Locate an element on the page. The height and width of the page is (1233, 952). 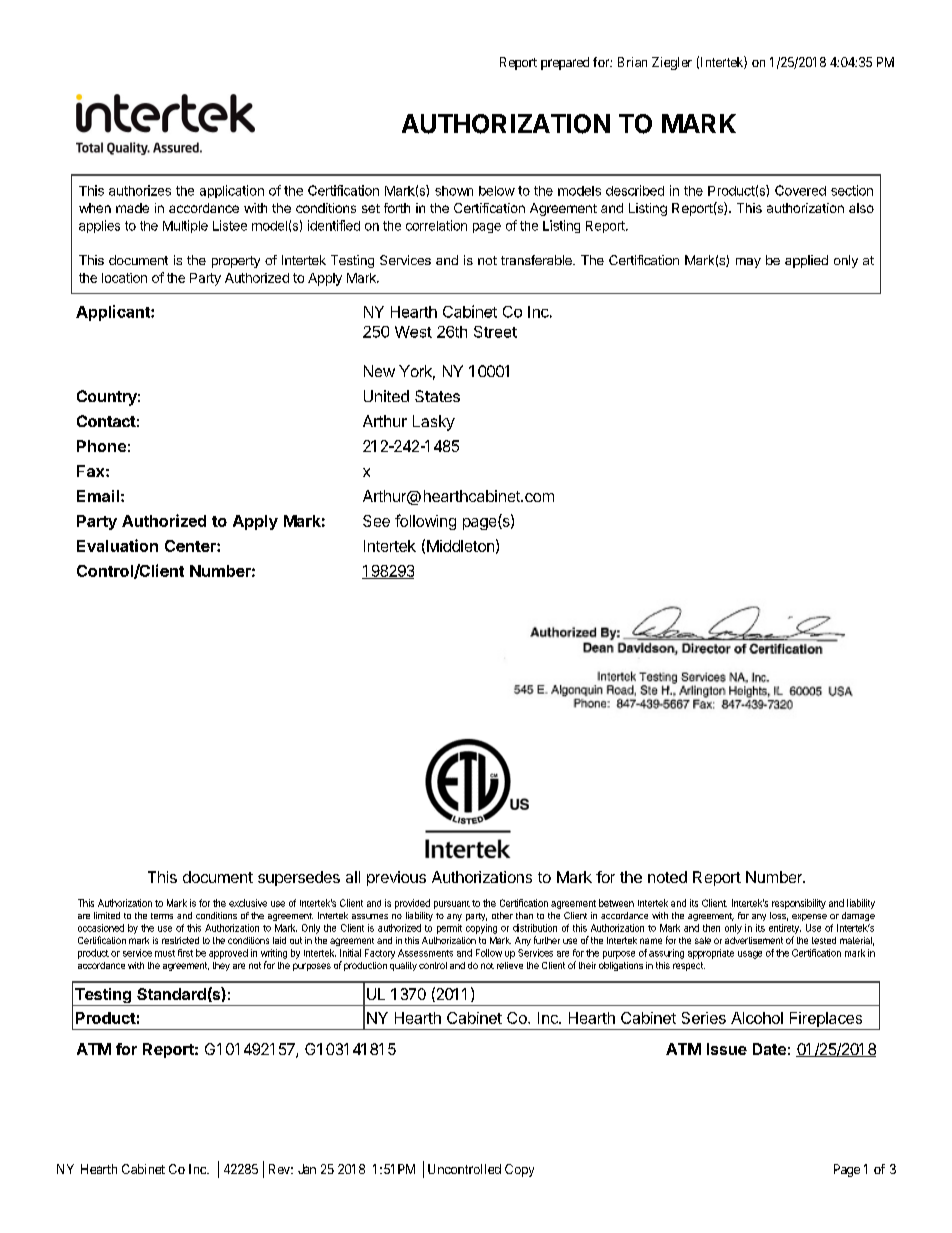
prepared is located at coordinates (565, 63).
